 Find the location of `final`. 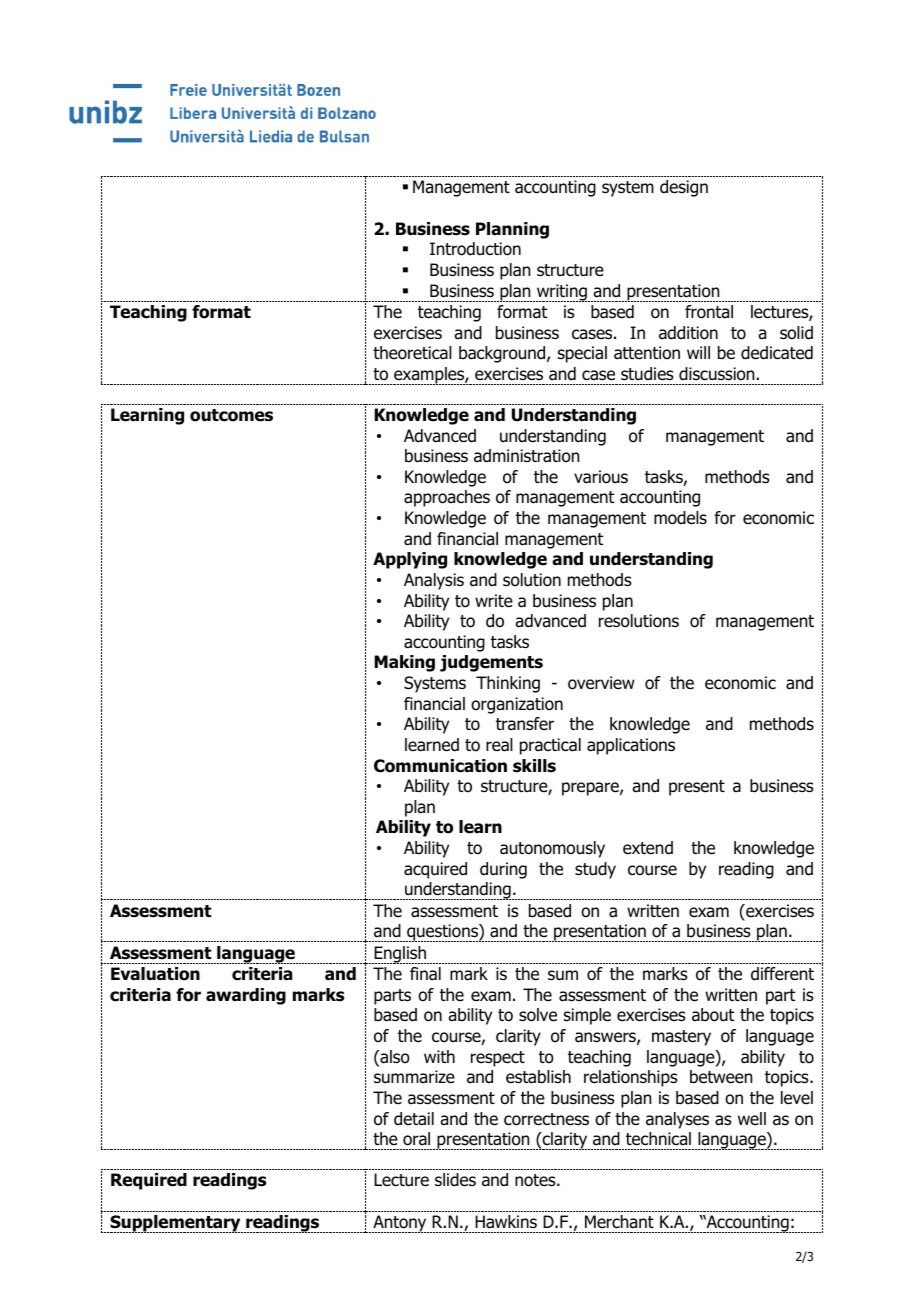

final is located at coordinates (425, 974).
